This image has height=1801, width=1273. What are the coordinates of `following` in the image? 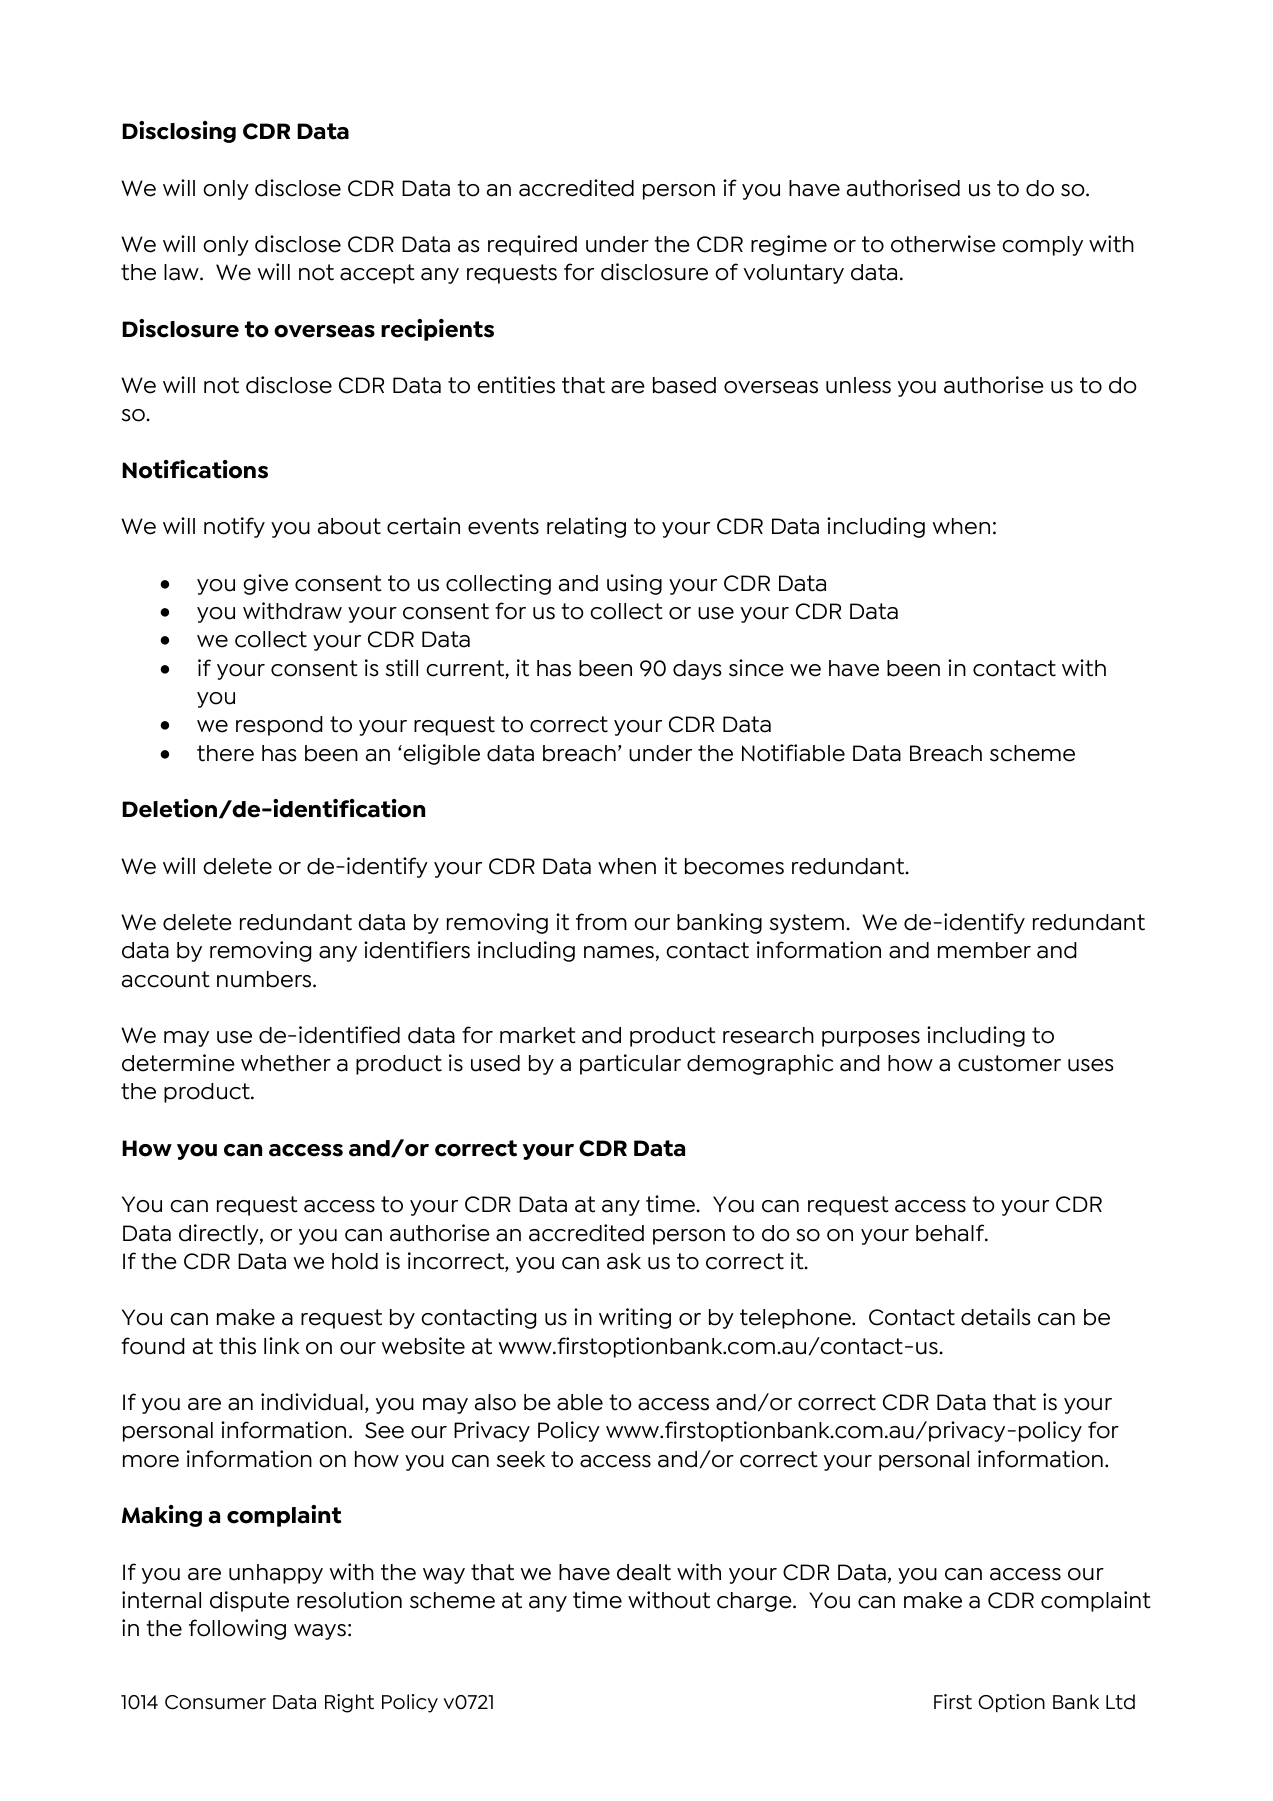 It's located at (237, 1629).
